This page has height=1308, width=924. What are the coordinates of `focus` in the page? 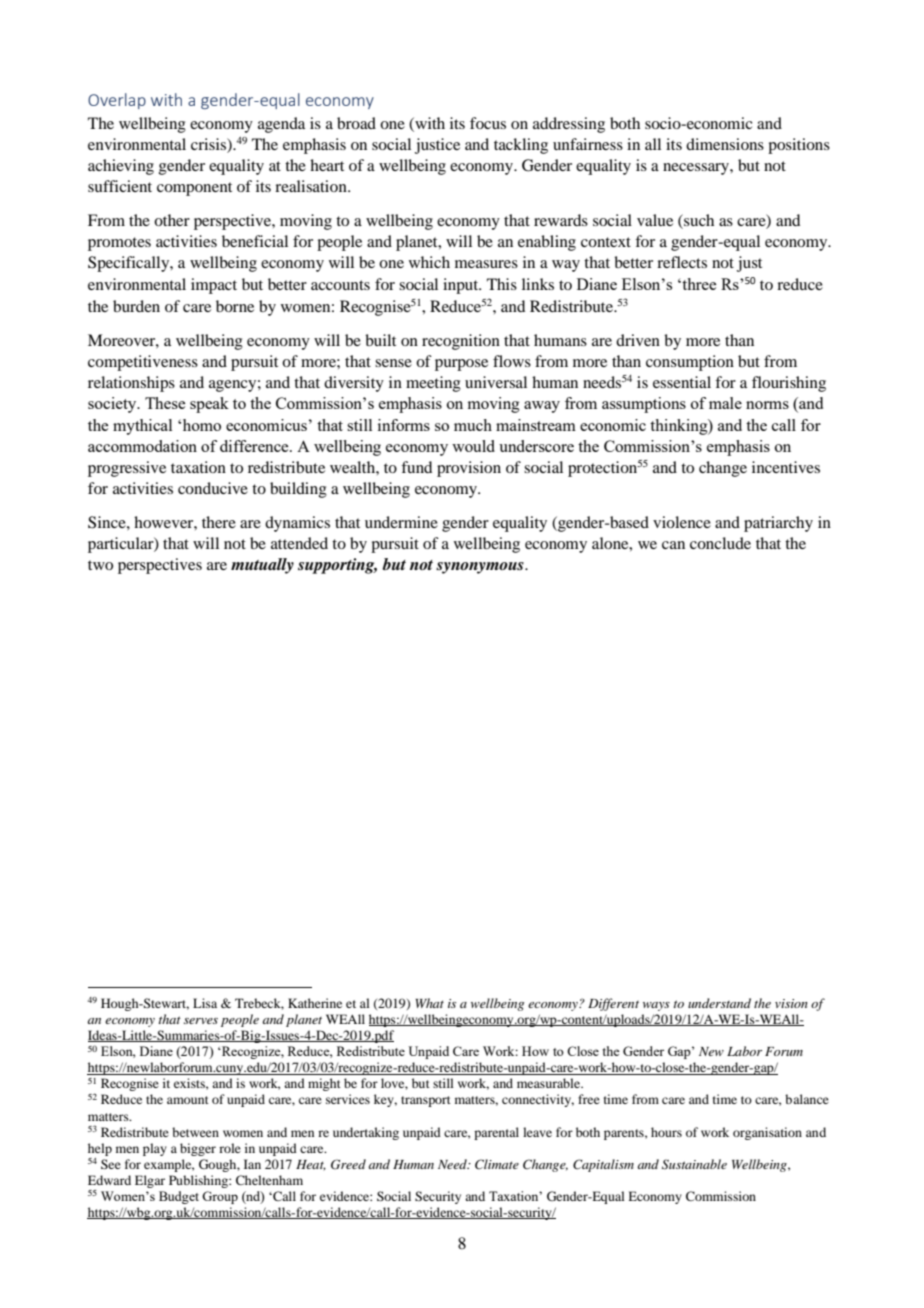 It's located at (488, 123).
